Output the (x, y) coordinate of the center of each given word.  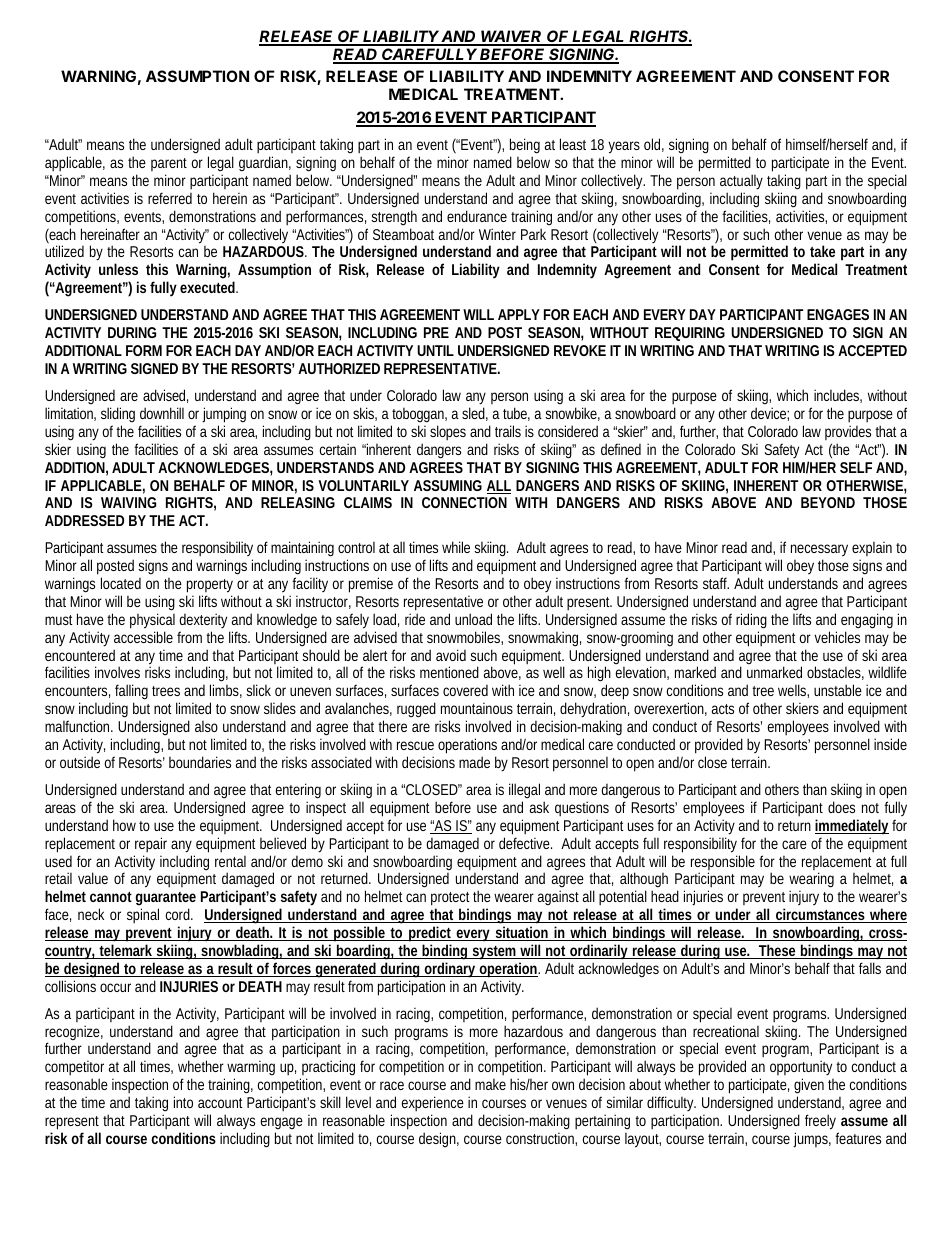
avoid (451, 655)
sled (473, 413)
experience (433, 1105)
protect (450, 900)
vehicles (837, 637)
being (525, 147)
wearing (811, 881)
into (183, 1102)
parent (169, 166)
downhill (162, 413)
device (768, 413)
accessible (143, 637)
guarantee (166, 900)
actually (741, 183)
